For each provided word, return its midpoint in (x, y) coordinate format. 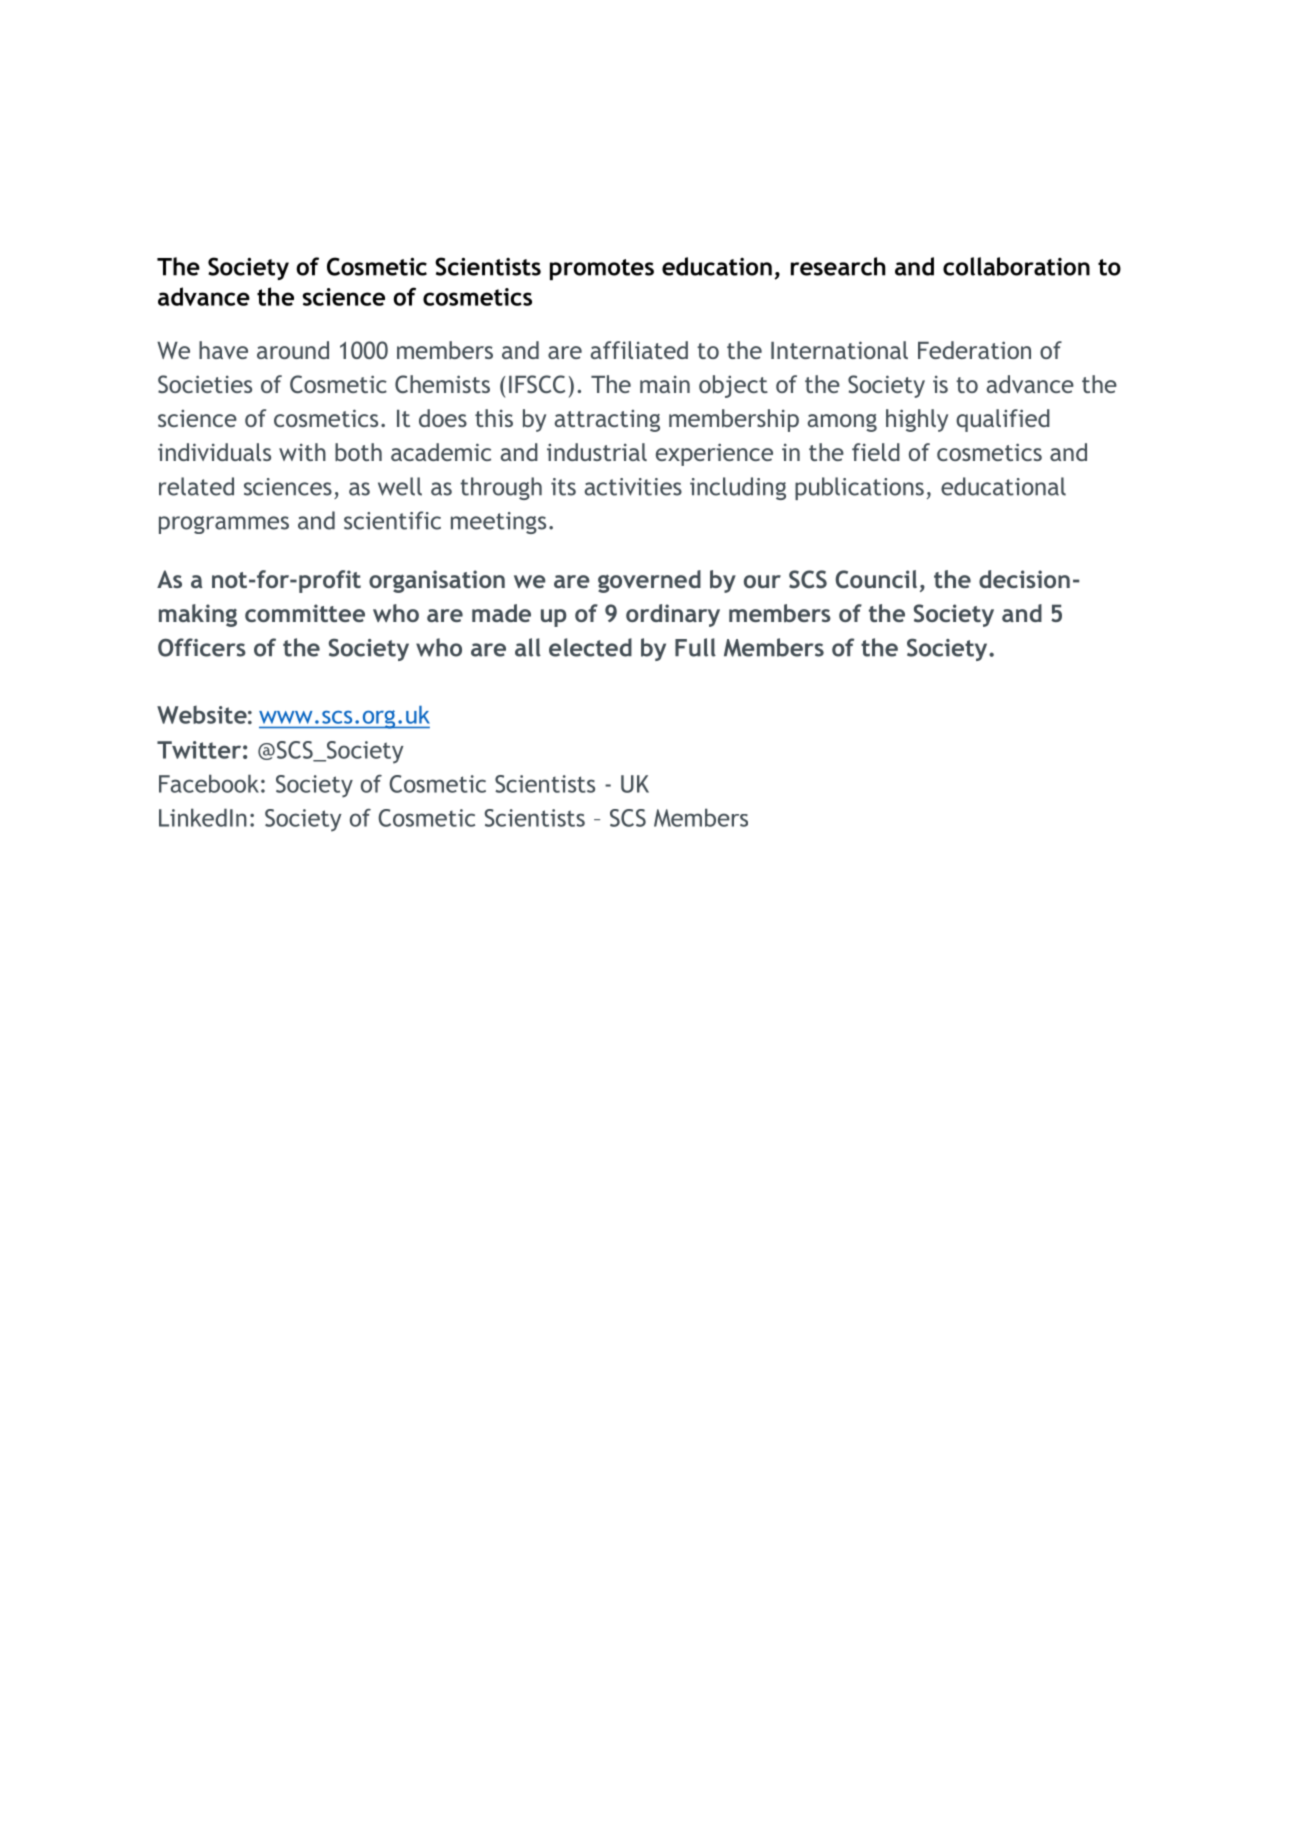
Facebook (209, 783)
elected (590, 647)
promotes (602, 269)
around (293, 350)
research (838, 266)
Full (695, 647)
